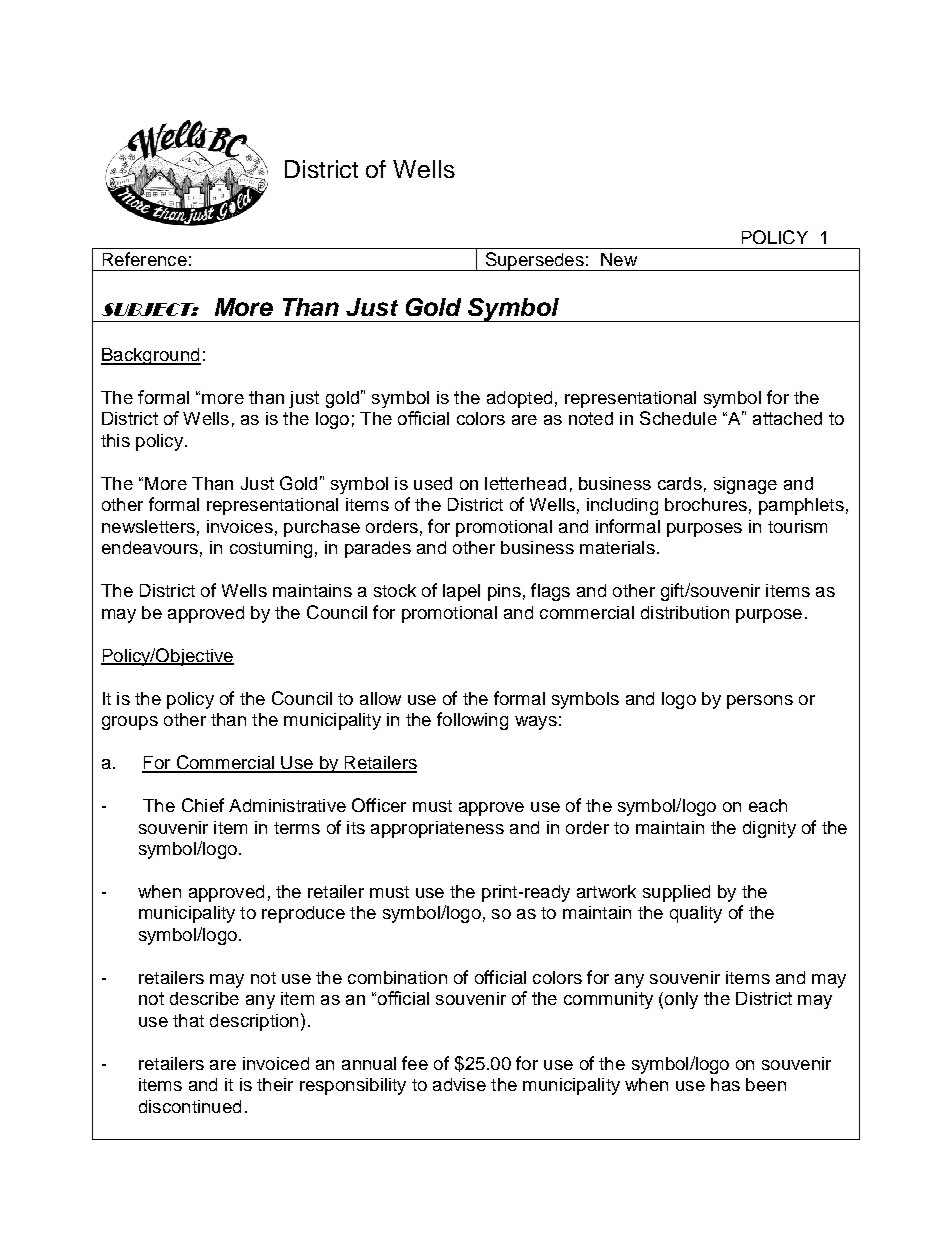  What do you see at coordinates (130, 723) in the image?
I see `groups` at bounding box center [130, 723].
